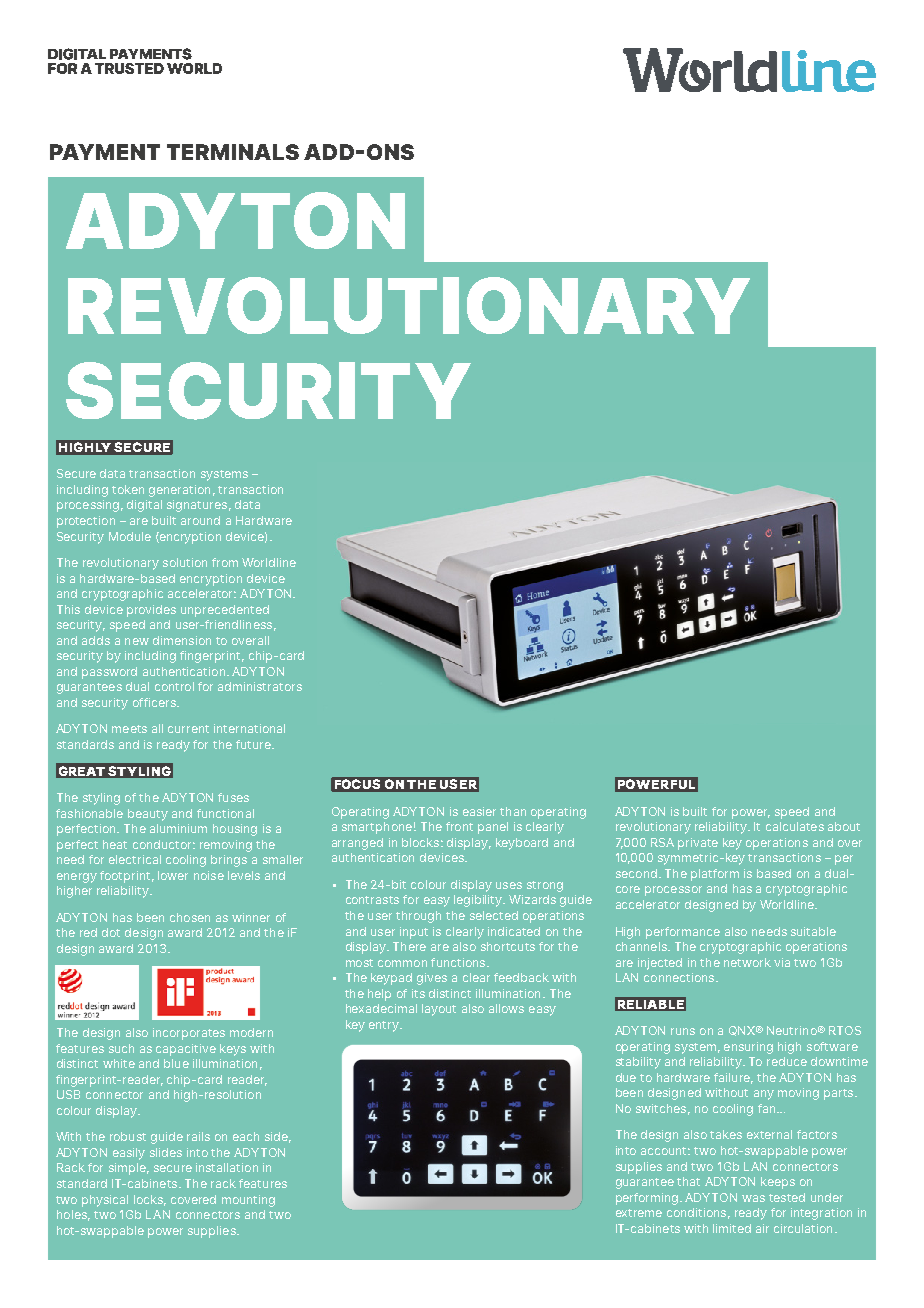 The height and width of the document is (1308, 924). What do you see at coordinates (233, 152) in the document?
I see `TERMINALS` at bounding box center [233, 152].
